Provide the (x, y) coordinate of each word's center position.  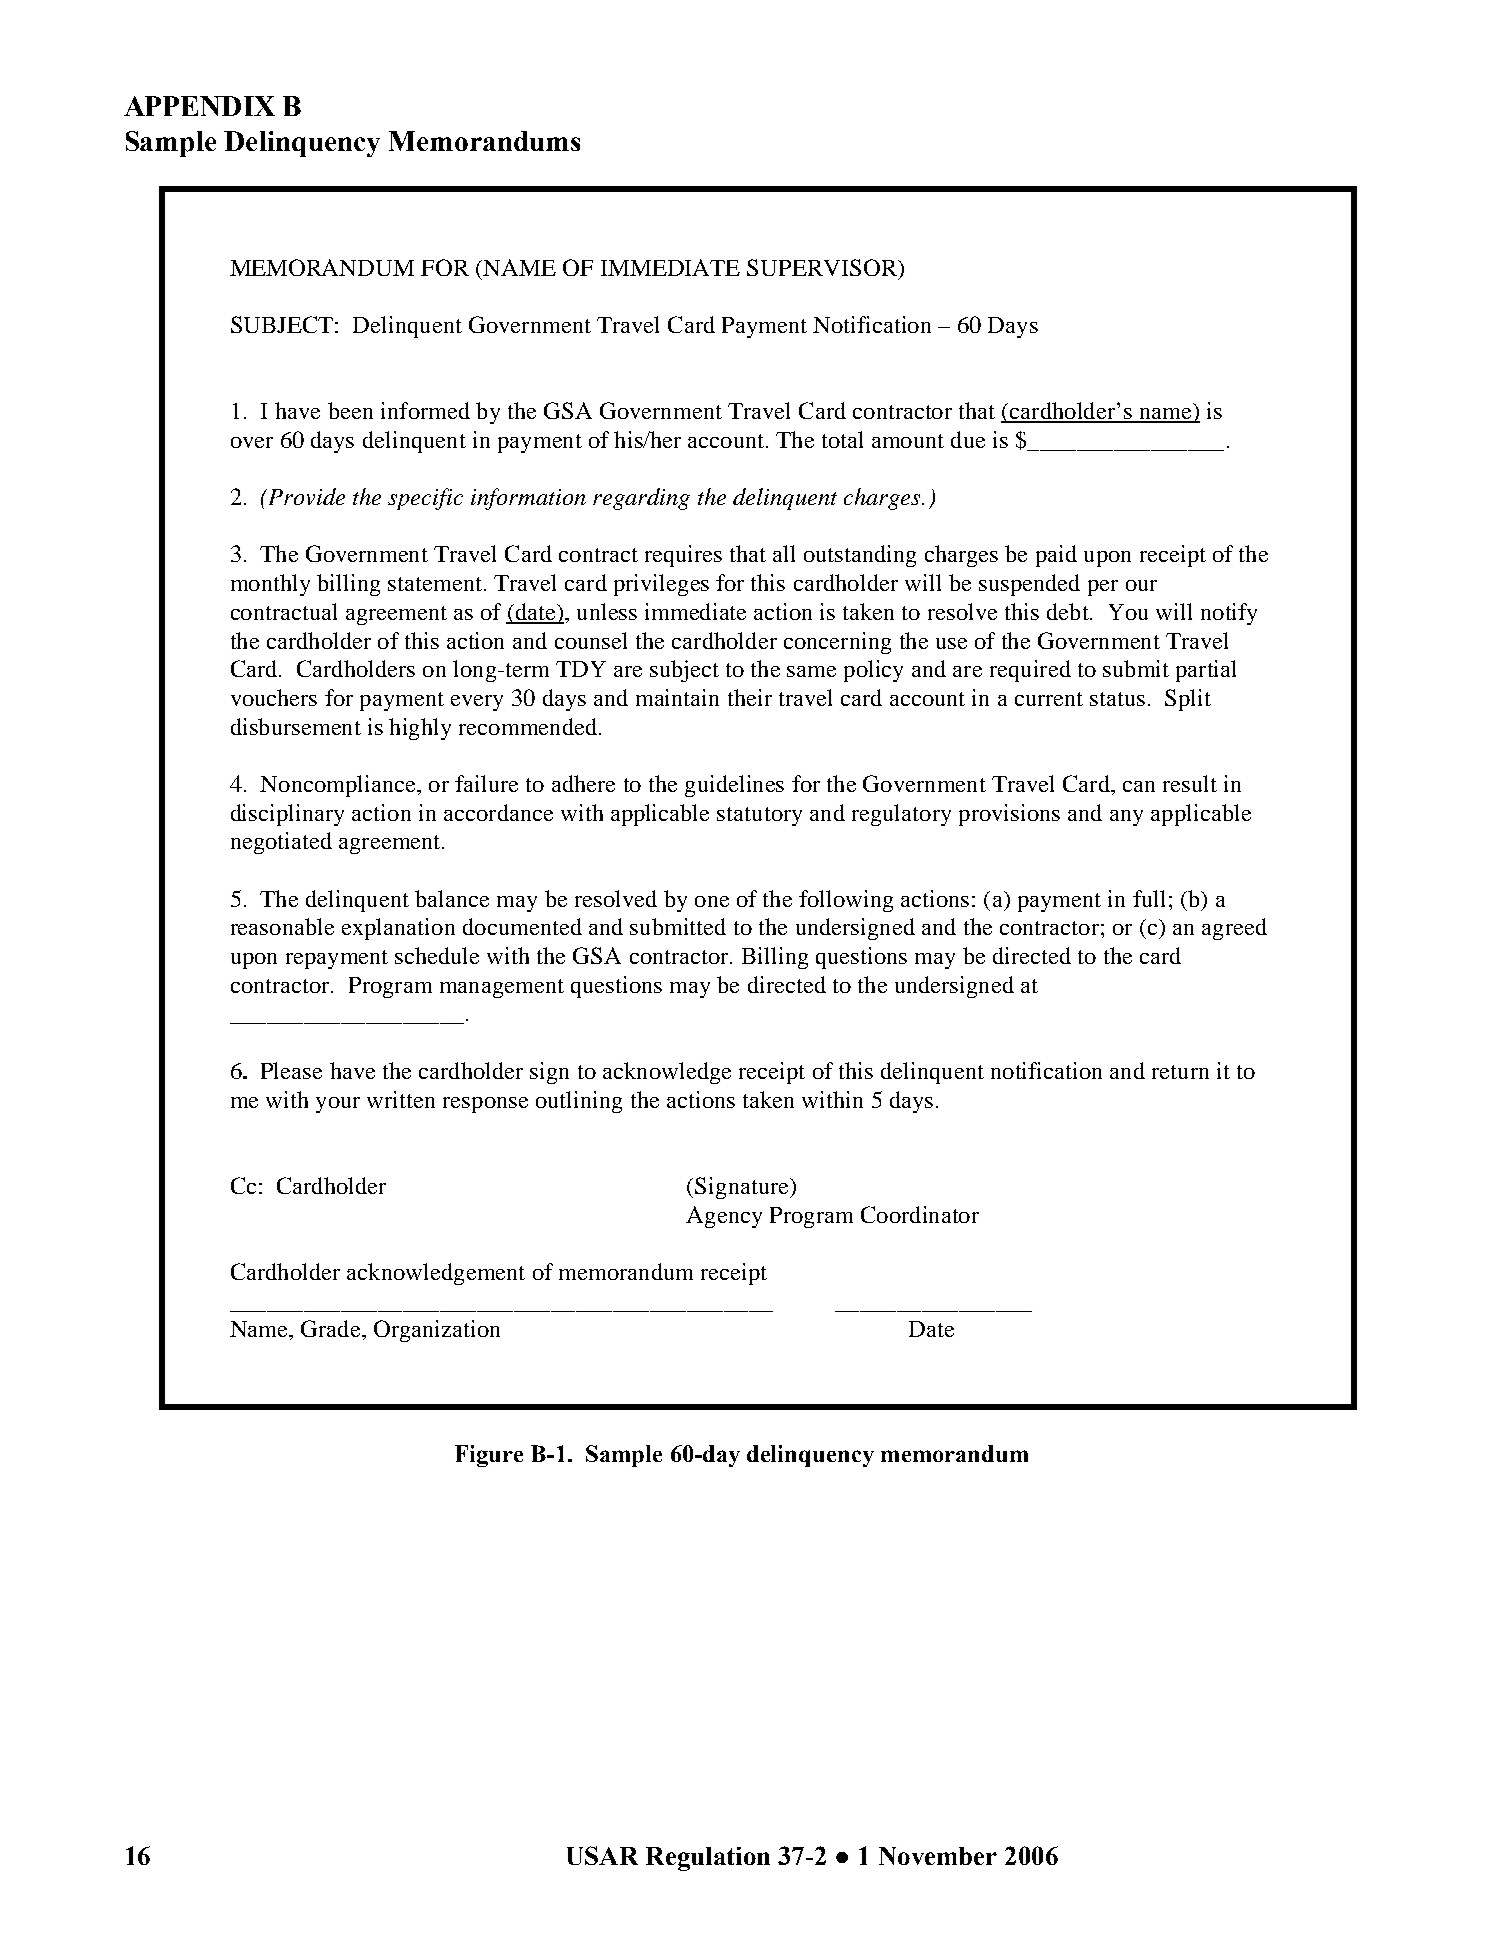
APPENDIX (199, 106)
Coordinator (920, 1214)
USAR (602, 1855)
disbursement (296, 726)
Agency (724, 1217)
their (750, 697)
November (938, 1856)
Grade (330, 1328)
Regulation (708, 1859)
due (968, 439)
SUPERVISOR (823, 267)
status (1117, 699)
